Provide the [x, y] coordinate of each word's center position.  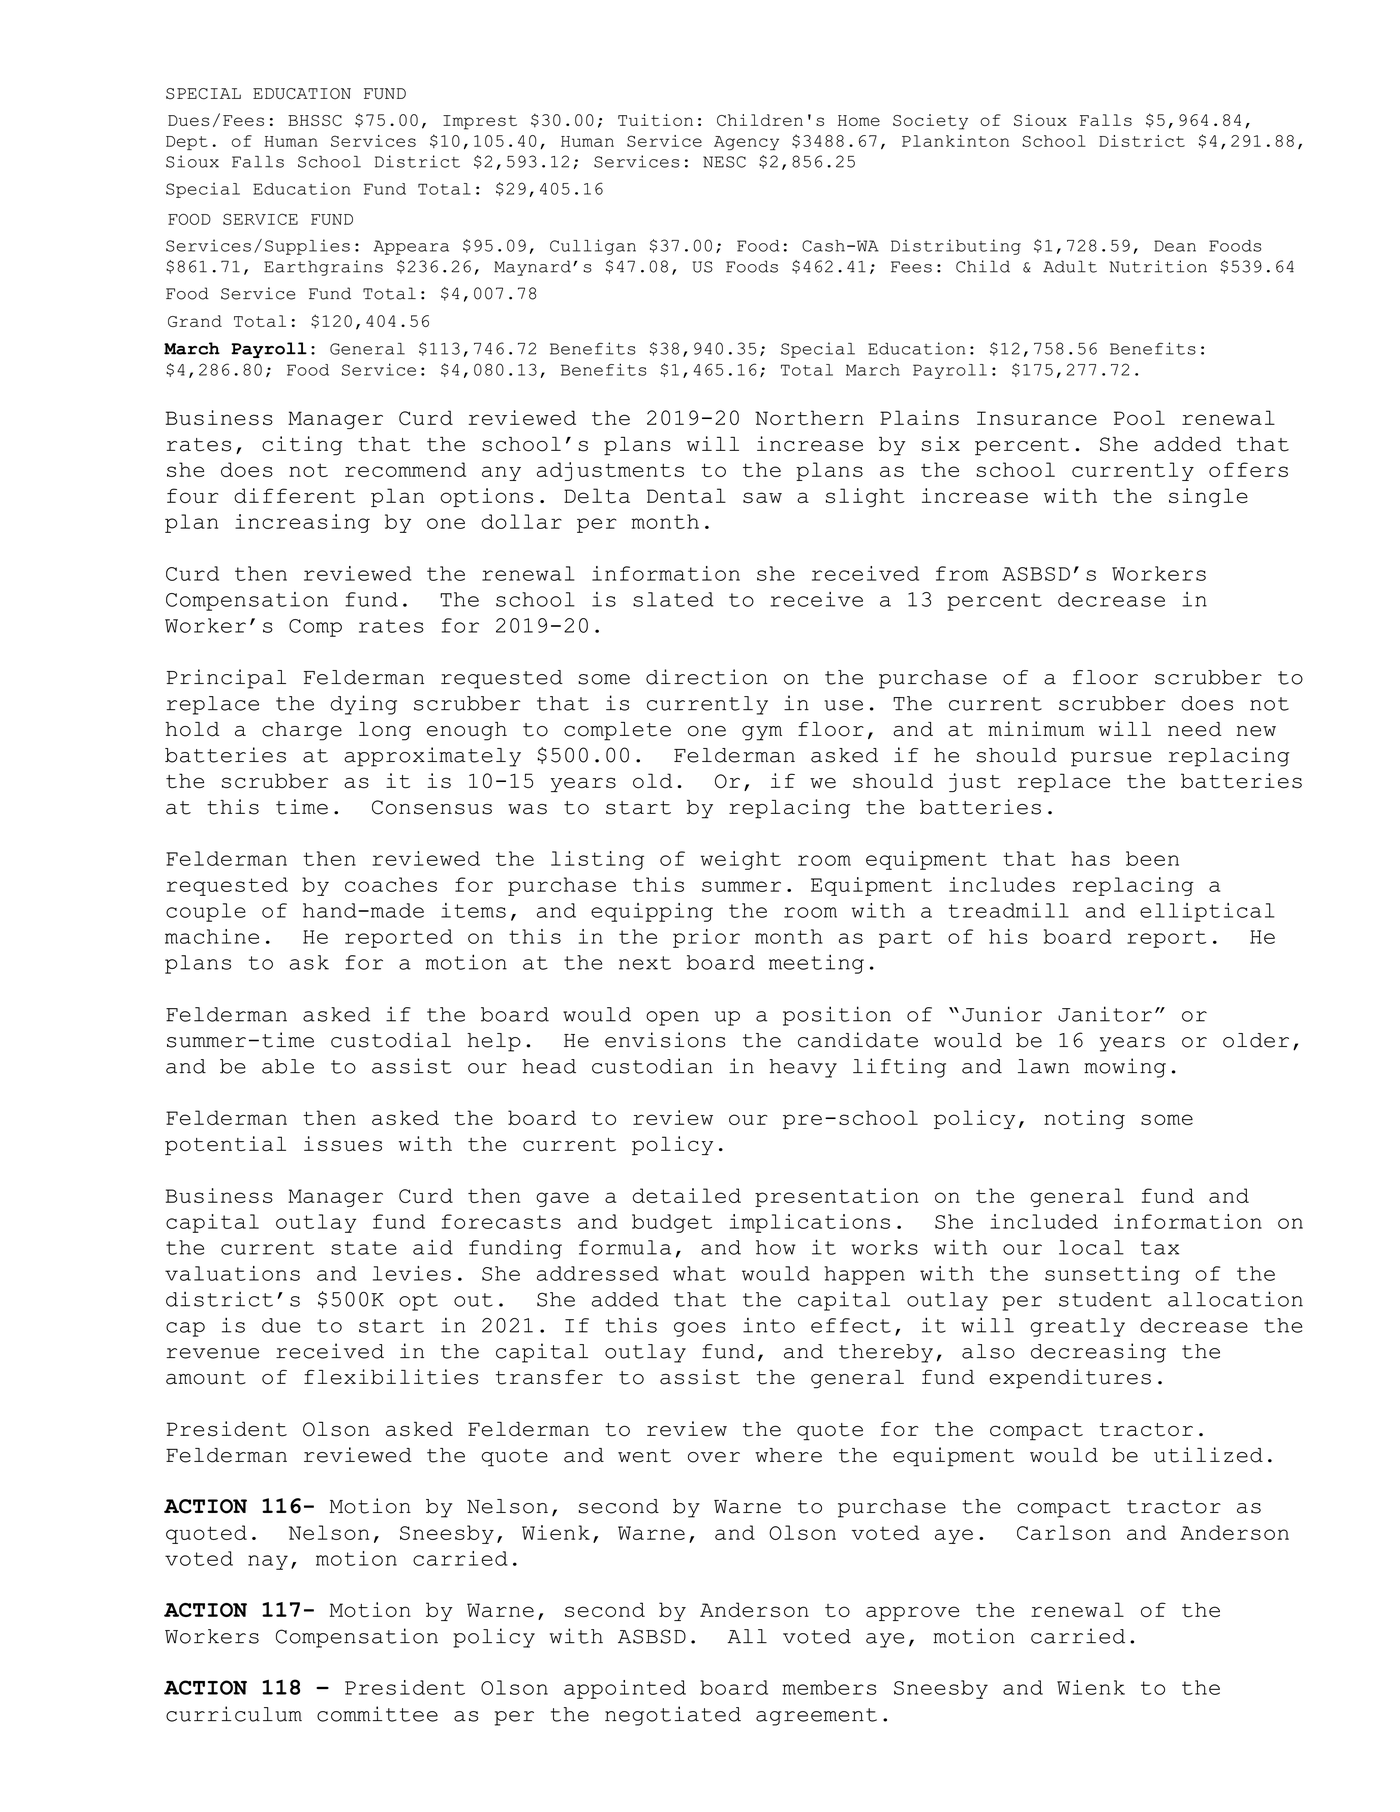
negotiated [673, 1716]
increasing [302, 523]
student [1105, 1299]
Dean [1175, 246]
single [1208, 497]
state [364, 1248]
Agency [746, 143]
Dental [686, 495]
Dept [187, 143]
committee [377, 1714]
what [699, 1273]
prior [706, 938]
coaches [391, 884]
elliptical [1207, 912]
